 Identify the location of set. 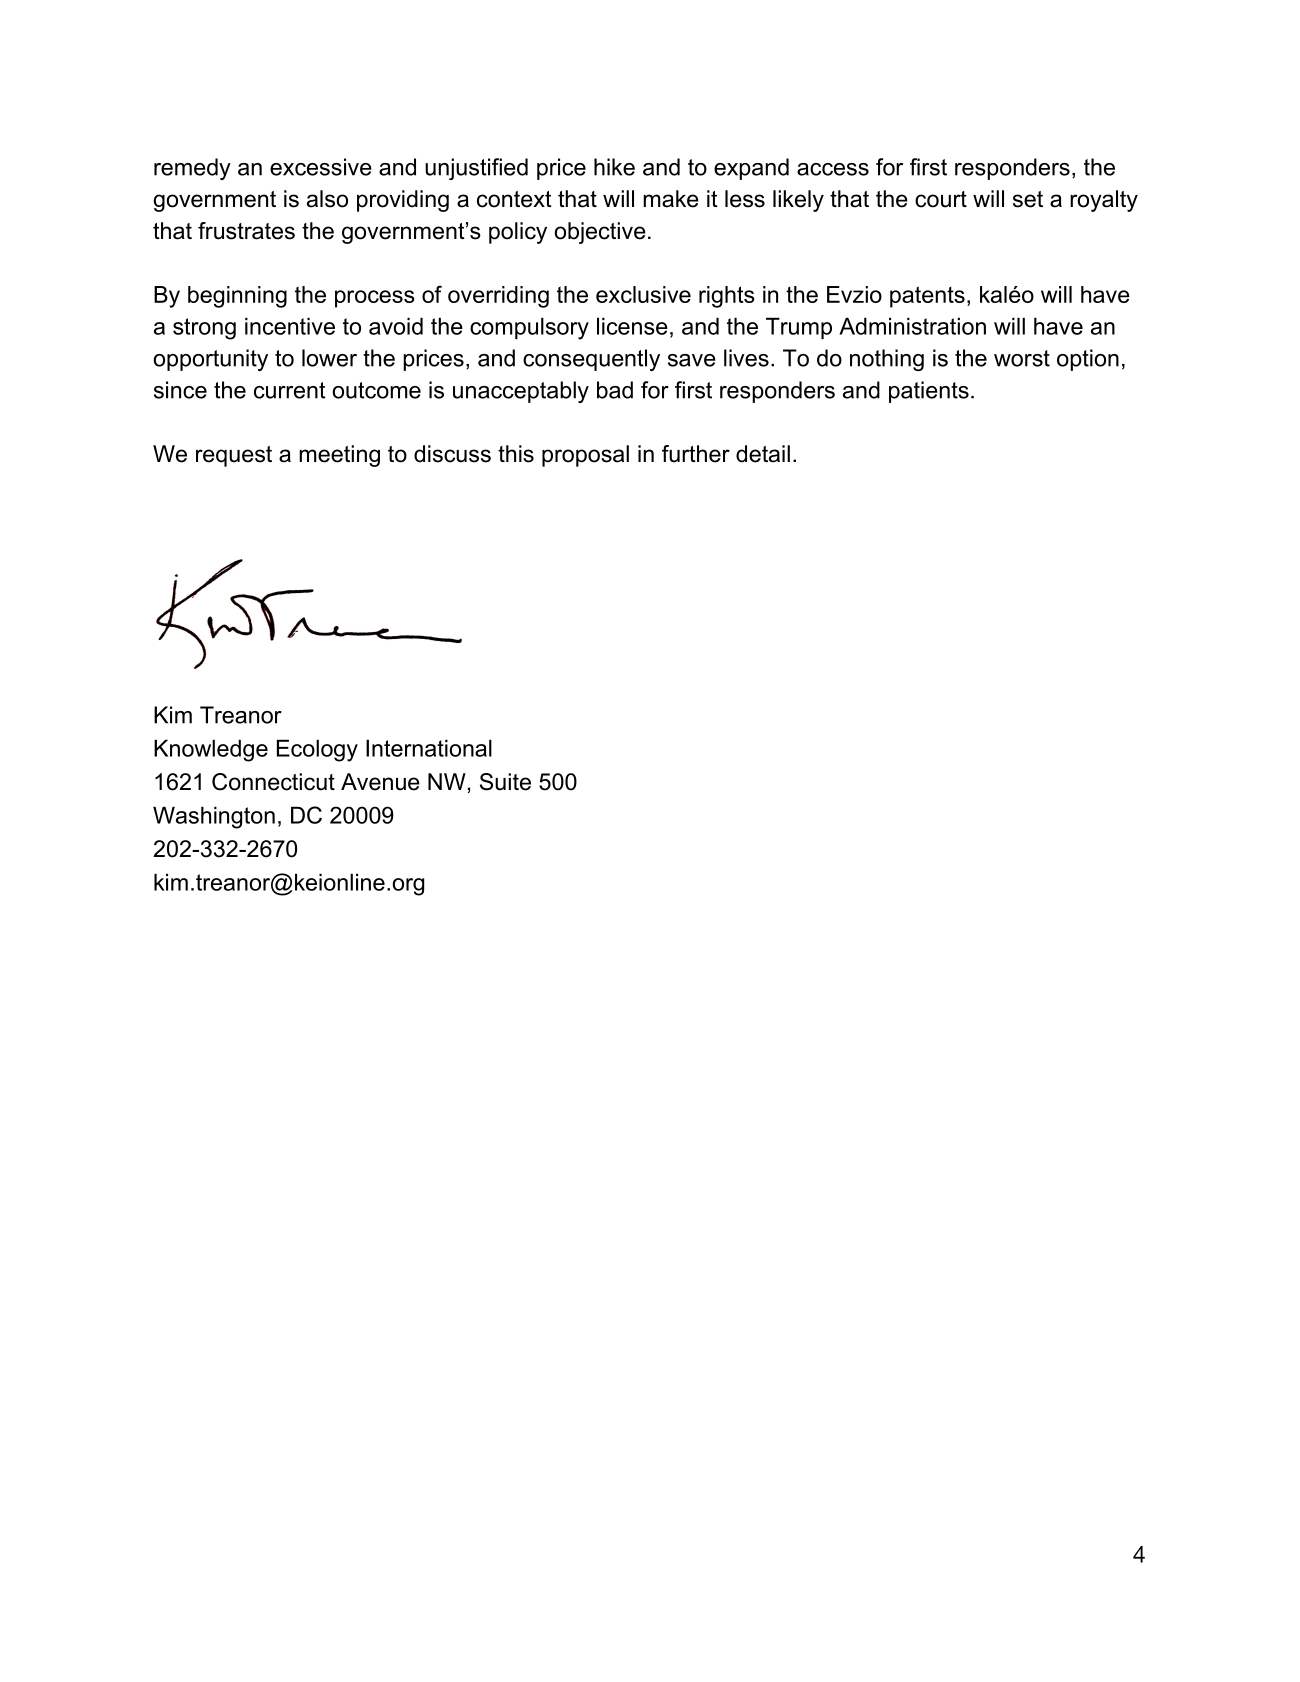
(1028, 199).
